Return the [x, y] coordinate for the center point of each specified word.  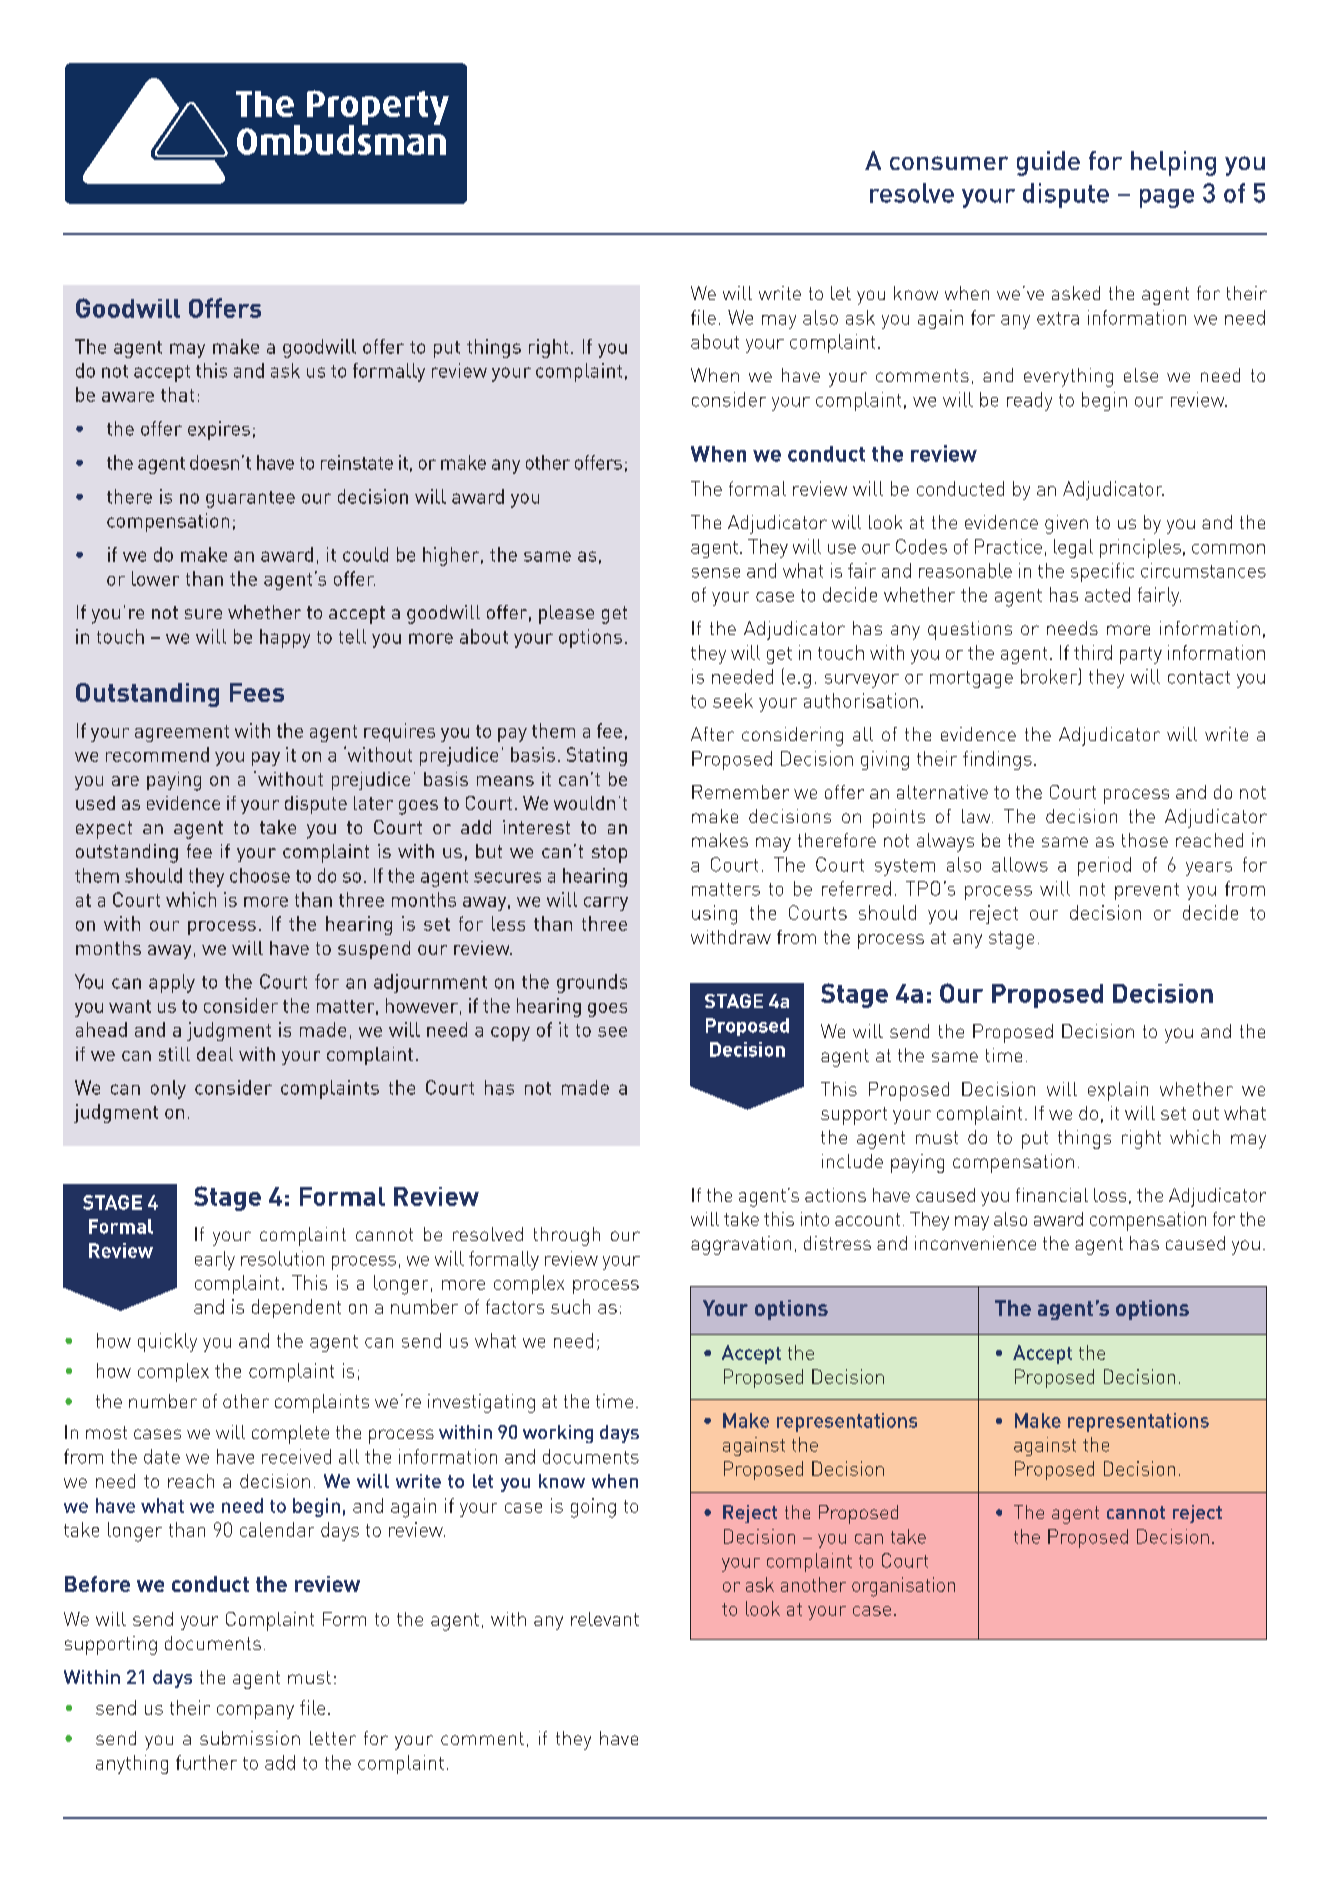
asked [1076, 293]
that [177, 394]
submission [250, 1738]
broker [1050, 677]
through [567, 1236]
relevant [605, 1619]
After [712, 734]
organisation [903, 1587]
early [215, 1260]
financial [1052, 1195]
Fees [257, 692]
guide [1048, 163]
